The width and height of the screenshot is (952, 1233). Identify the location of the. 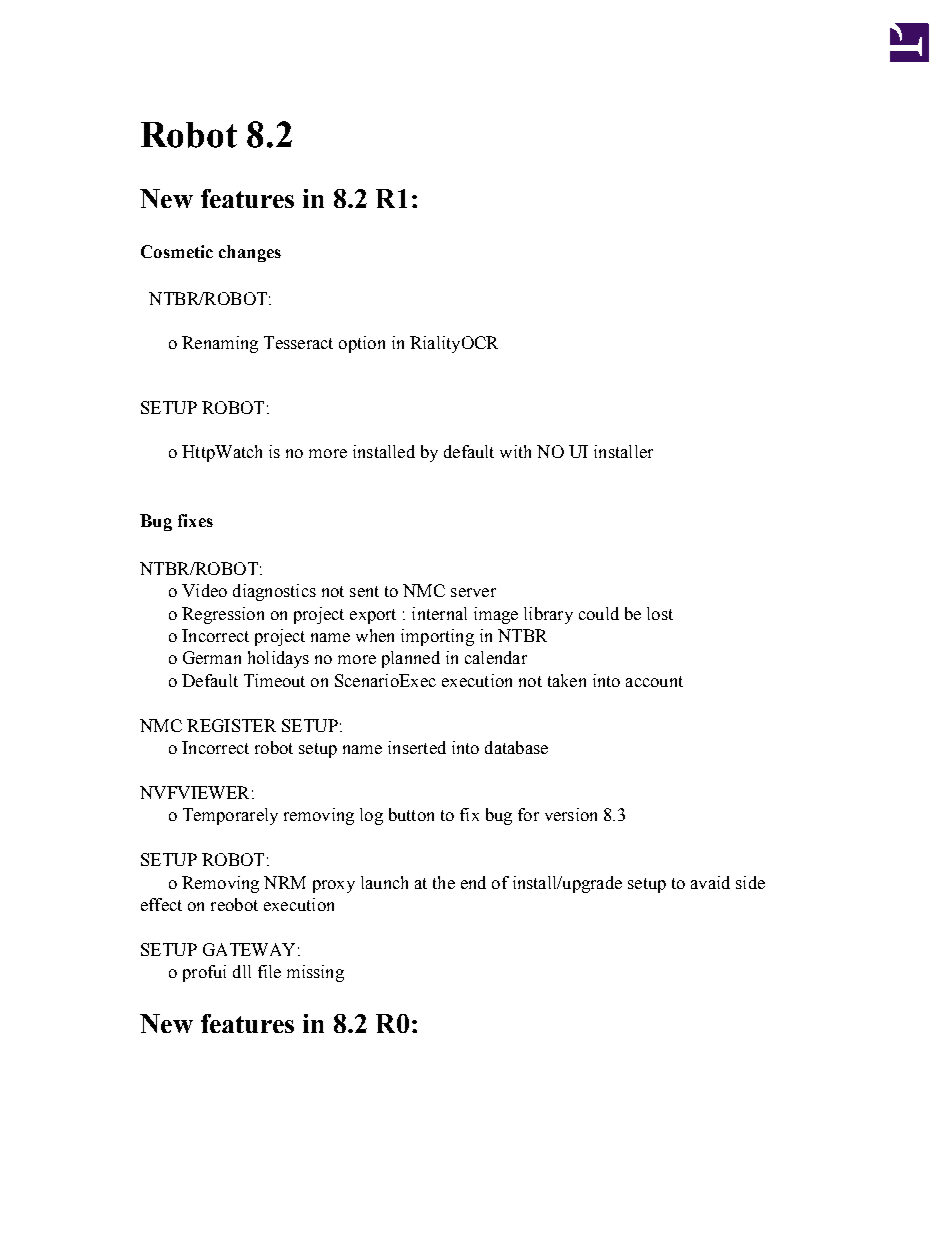
(444, 882).
